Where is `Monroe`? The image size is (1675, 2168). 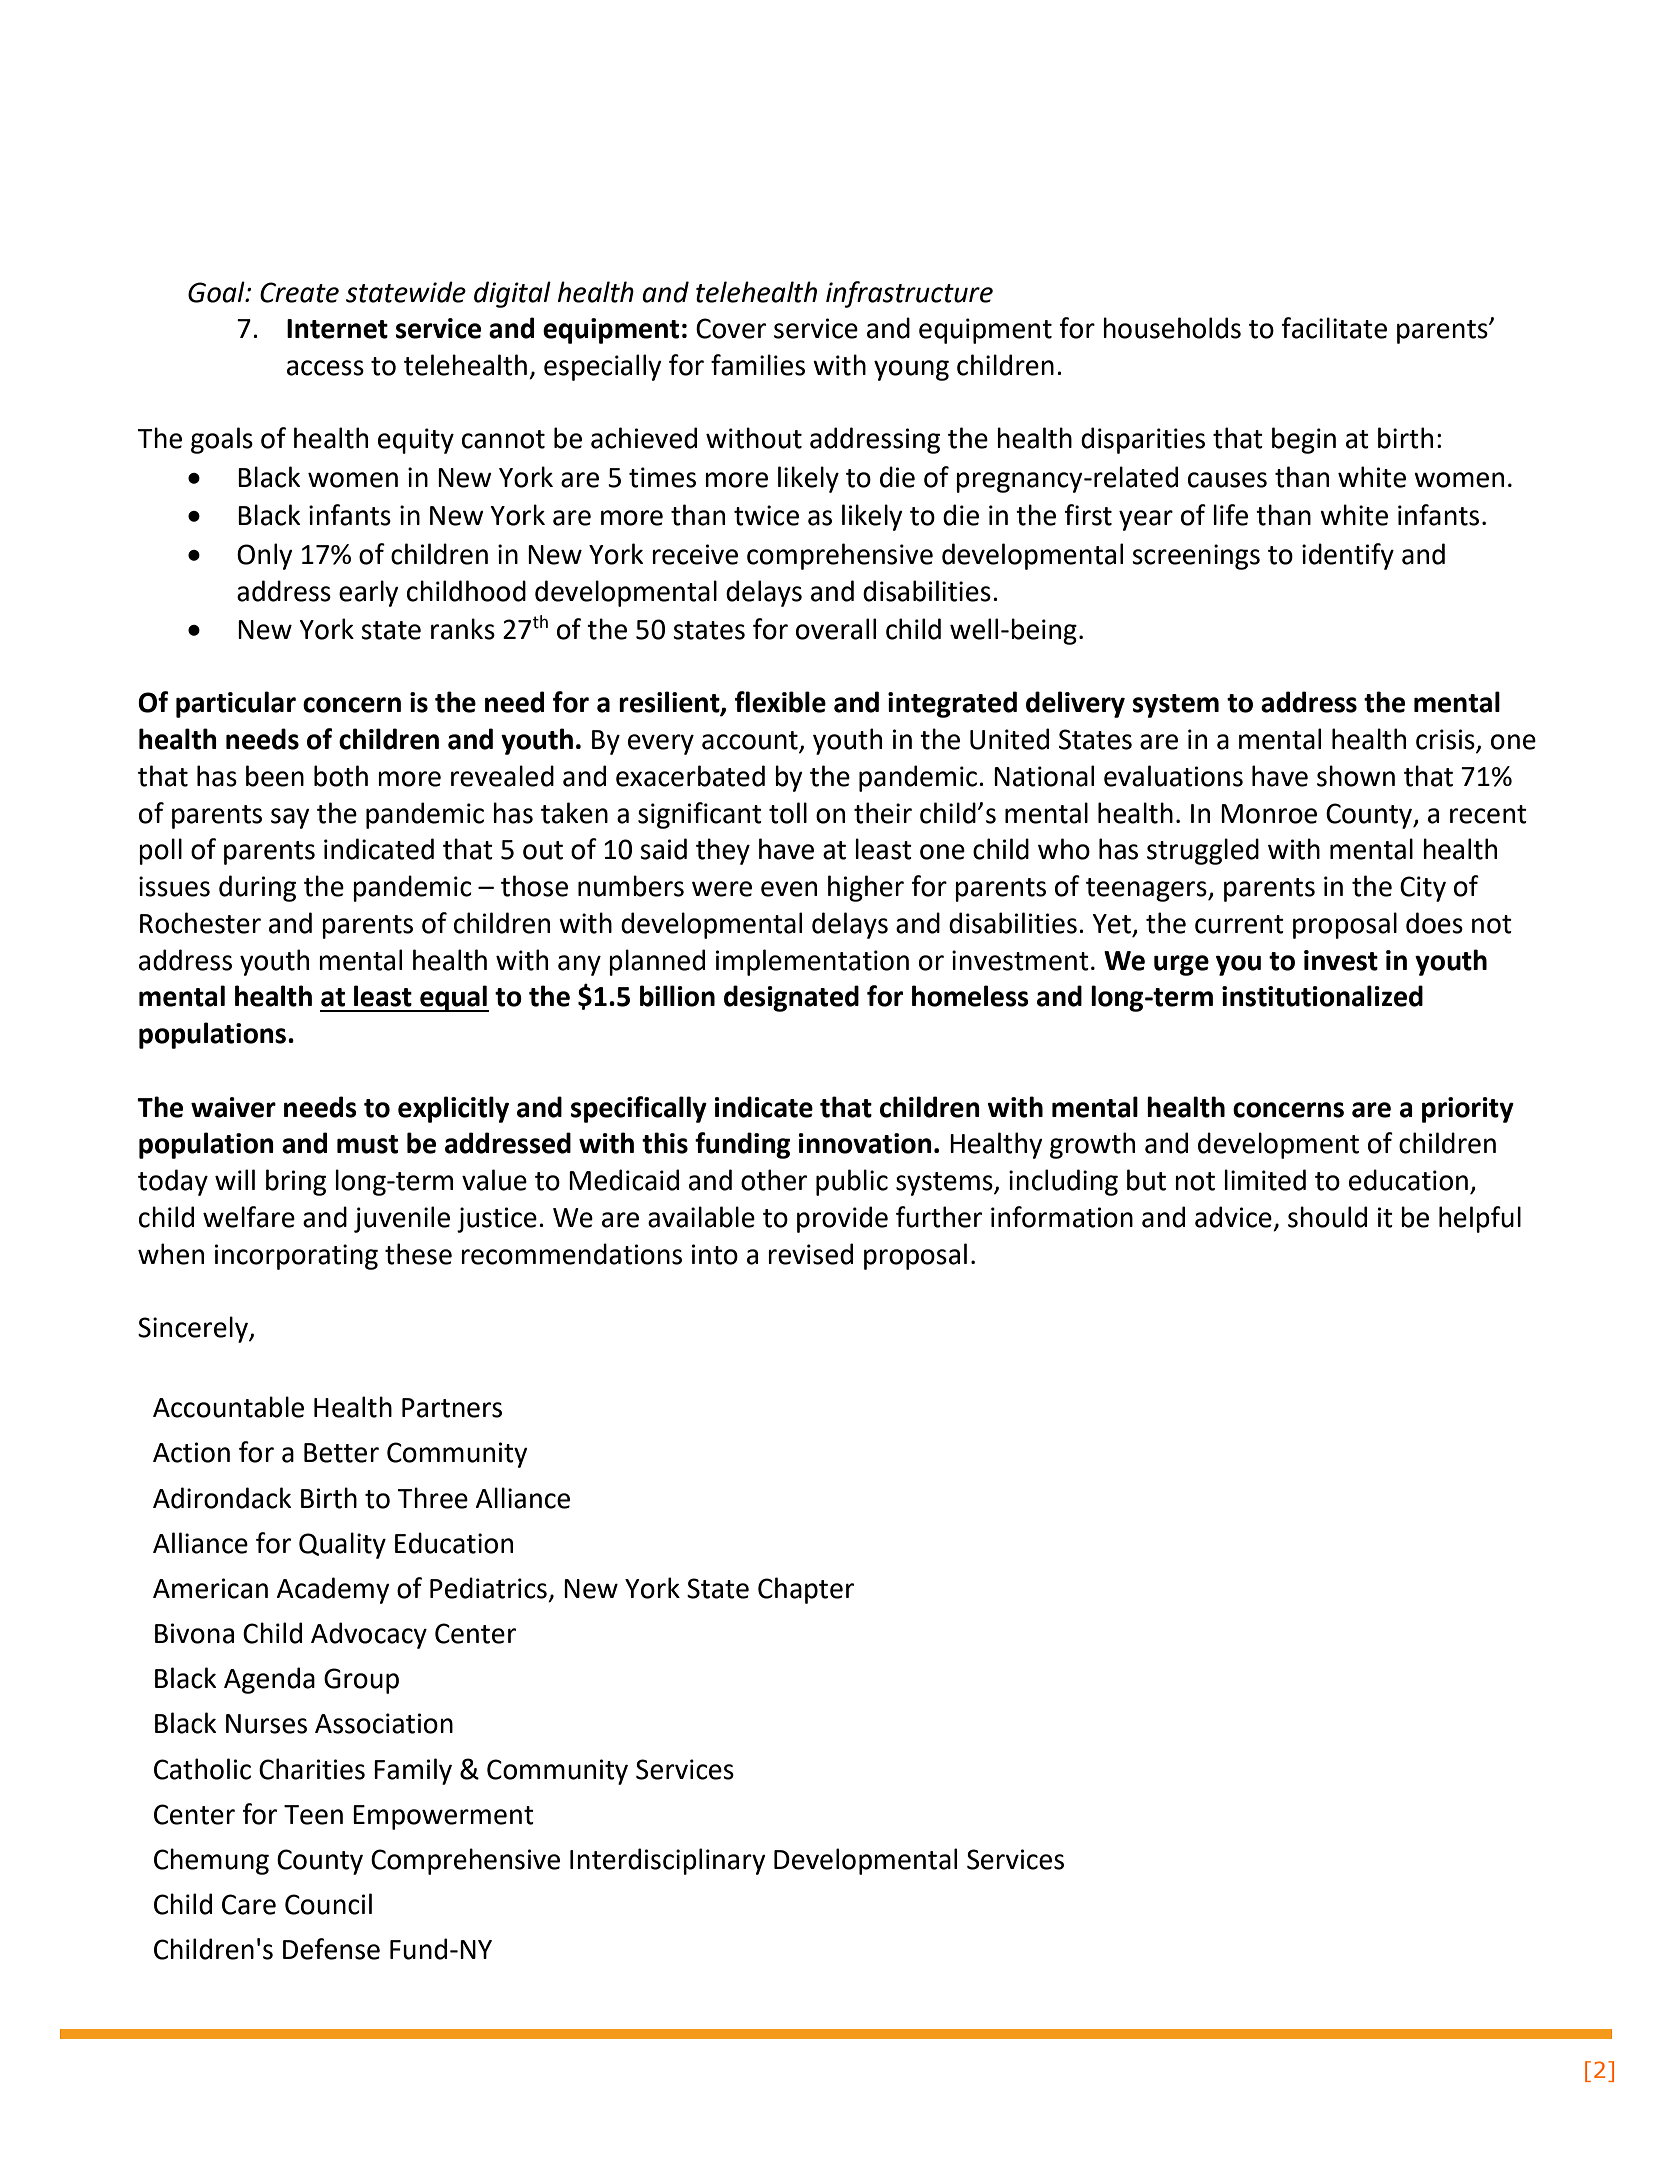 Monroe is located at coordinates (1269, 814).
